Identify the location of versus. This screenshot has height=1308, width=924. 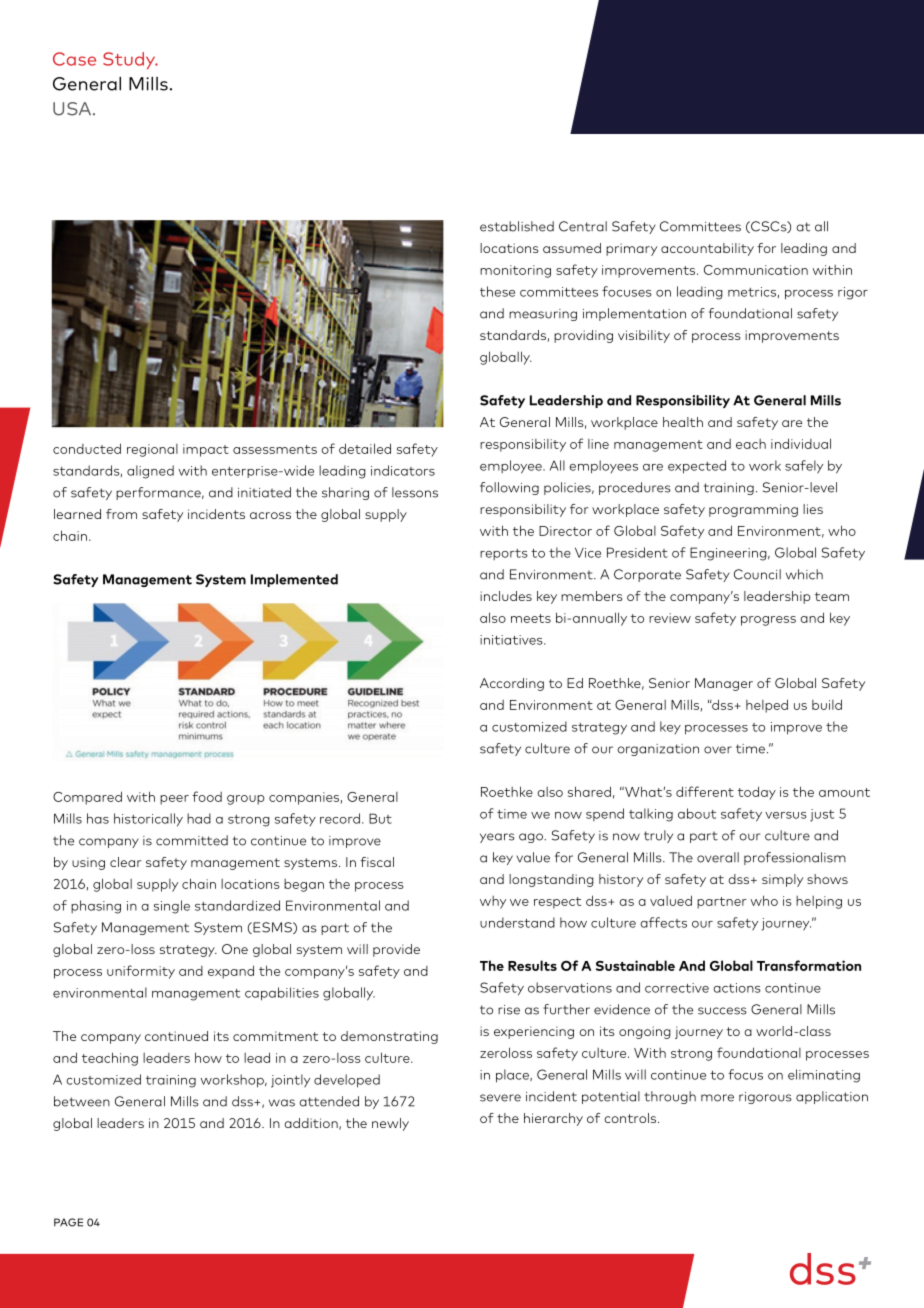
(786, 815).
